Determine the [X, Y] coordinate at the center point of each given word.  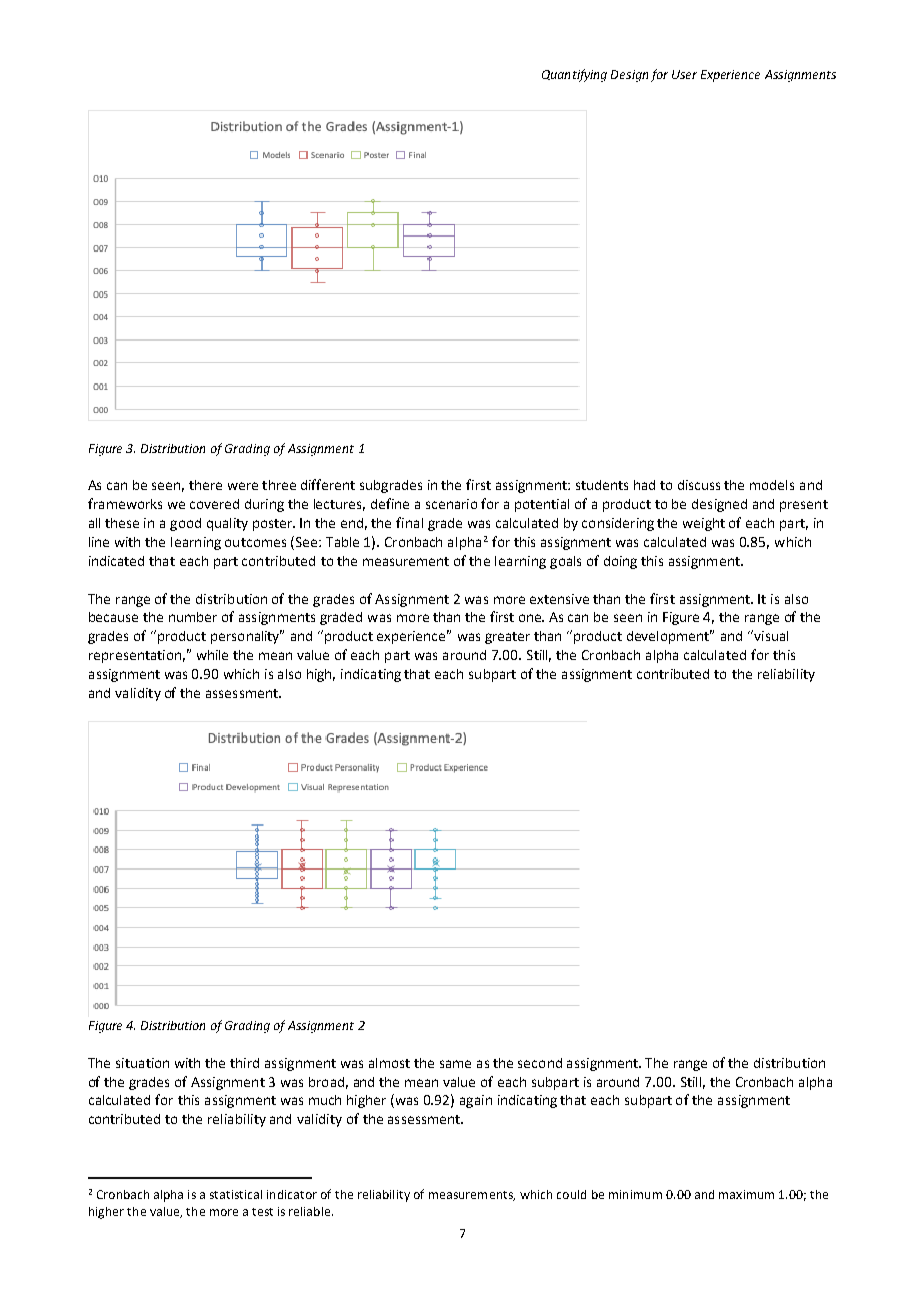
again [476, 1101]
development [669, 637]
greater [507, 638]
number [193, 617]
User [684, 74]
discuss [699, 485]
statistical [236, 1194]
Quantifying [574, 75]
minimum [635, 1194]
